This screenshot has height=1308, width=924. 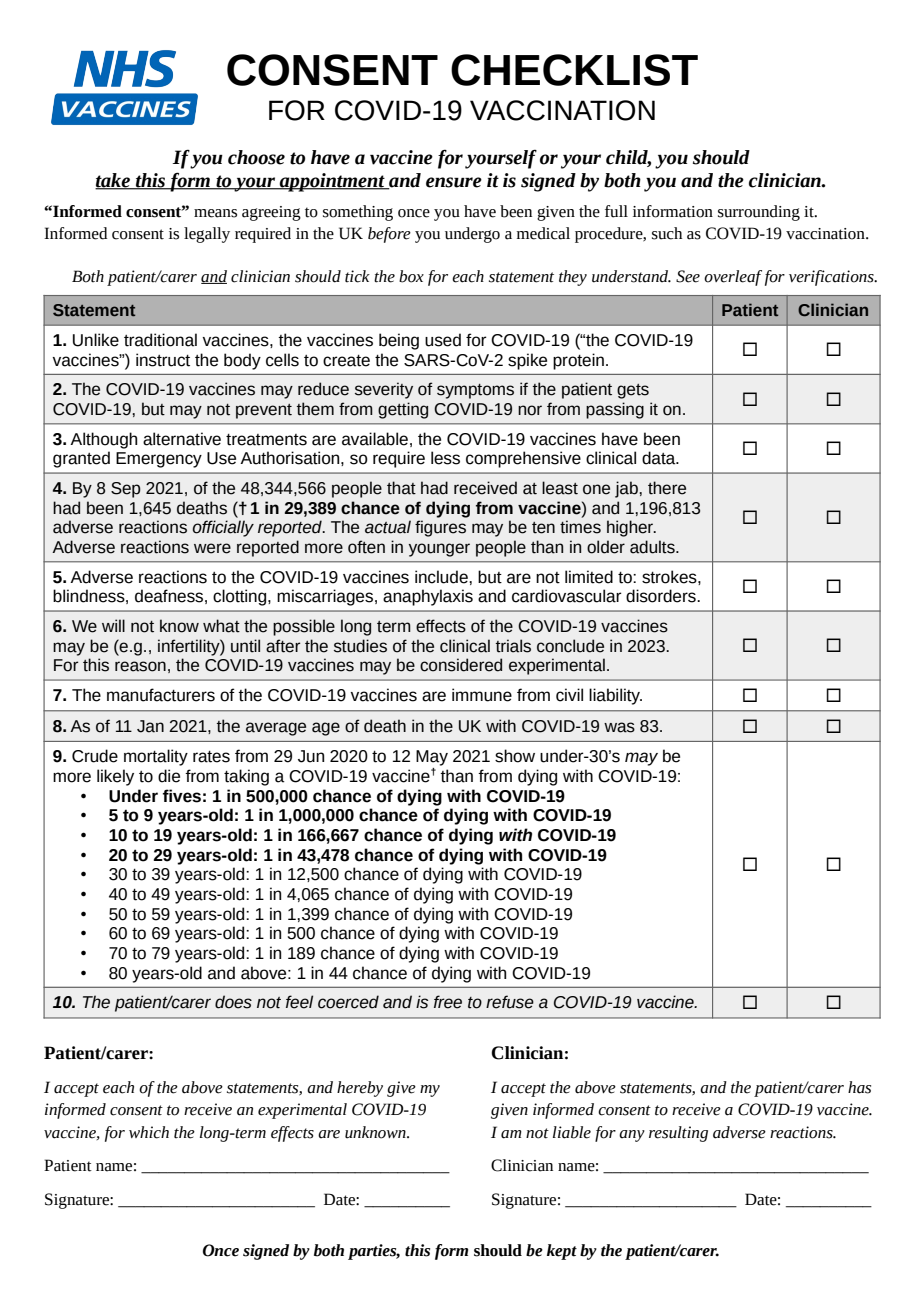 What do you see at coordinates (678, 1134) in the screenshot?
I see `resulting` at bounding box center [678, 1134].
